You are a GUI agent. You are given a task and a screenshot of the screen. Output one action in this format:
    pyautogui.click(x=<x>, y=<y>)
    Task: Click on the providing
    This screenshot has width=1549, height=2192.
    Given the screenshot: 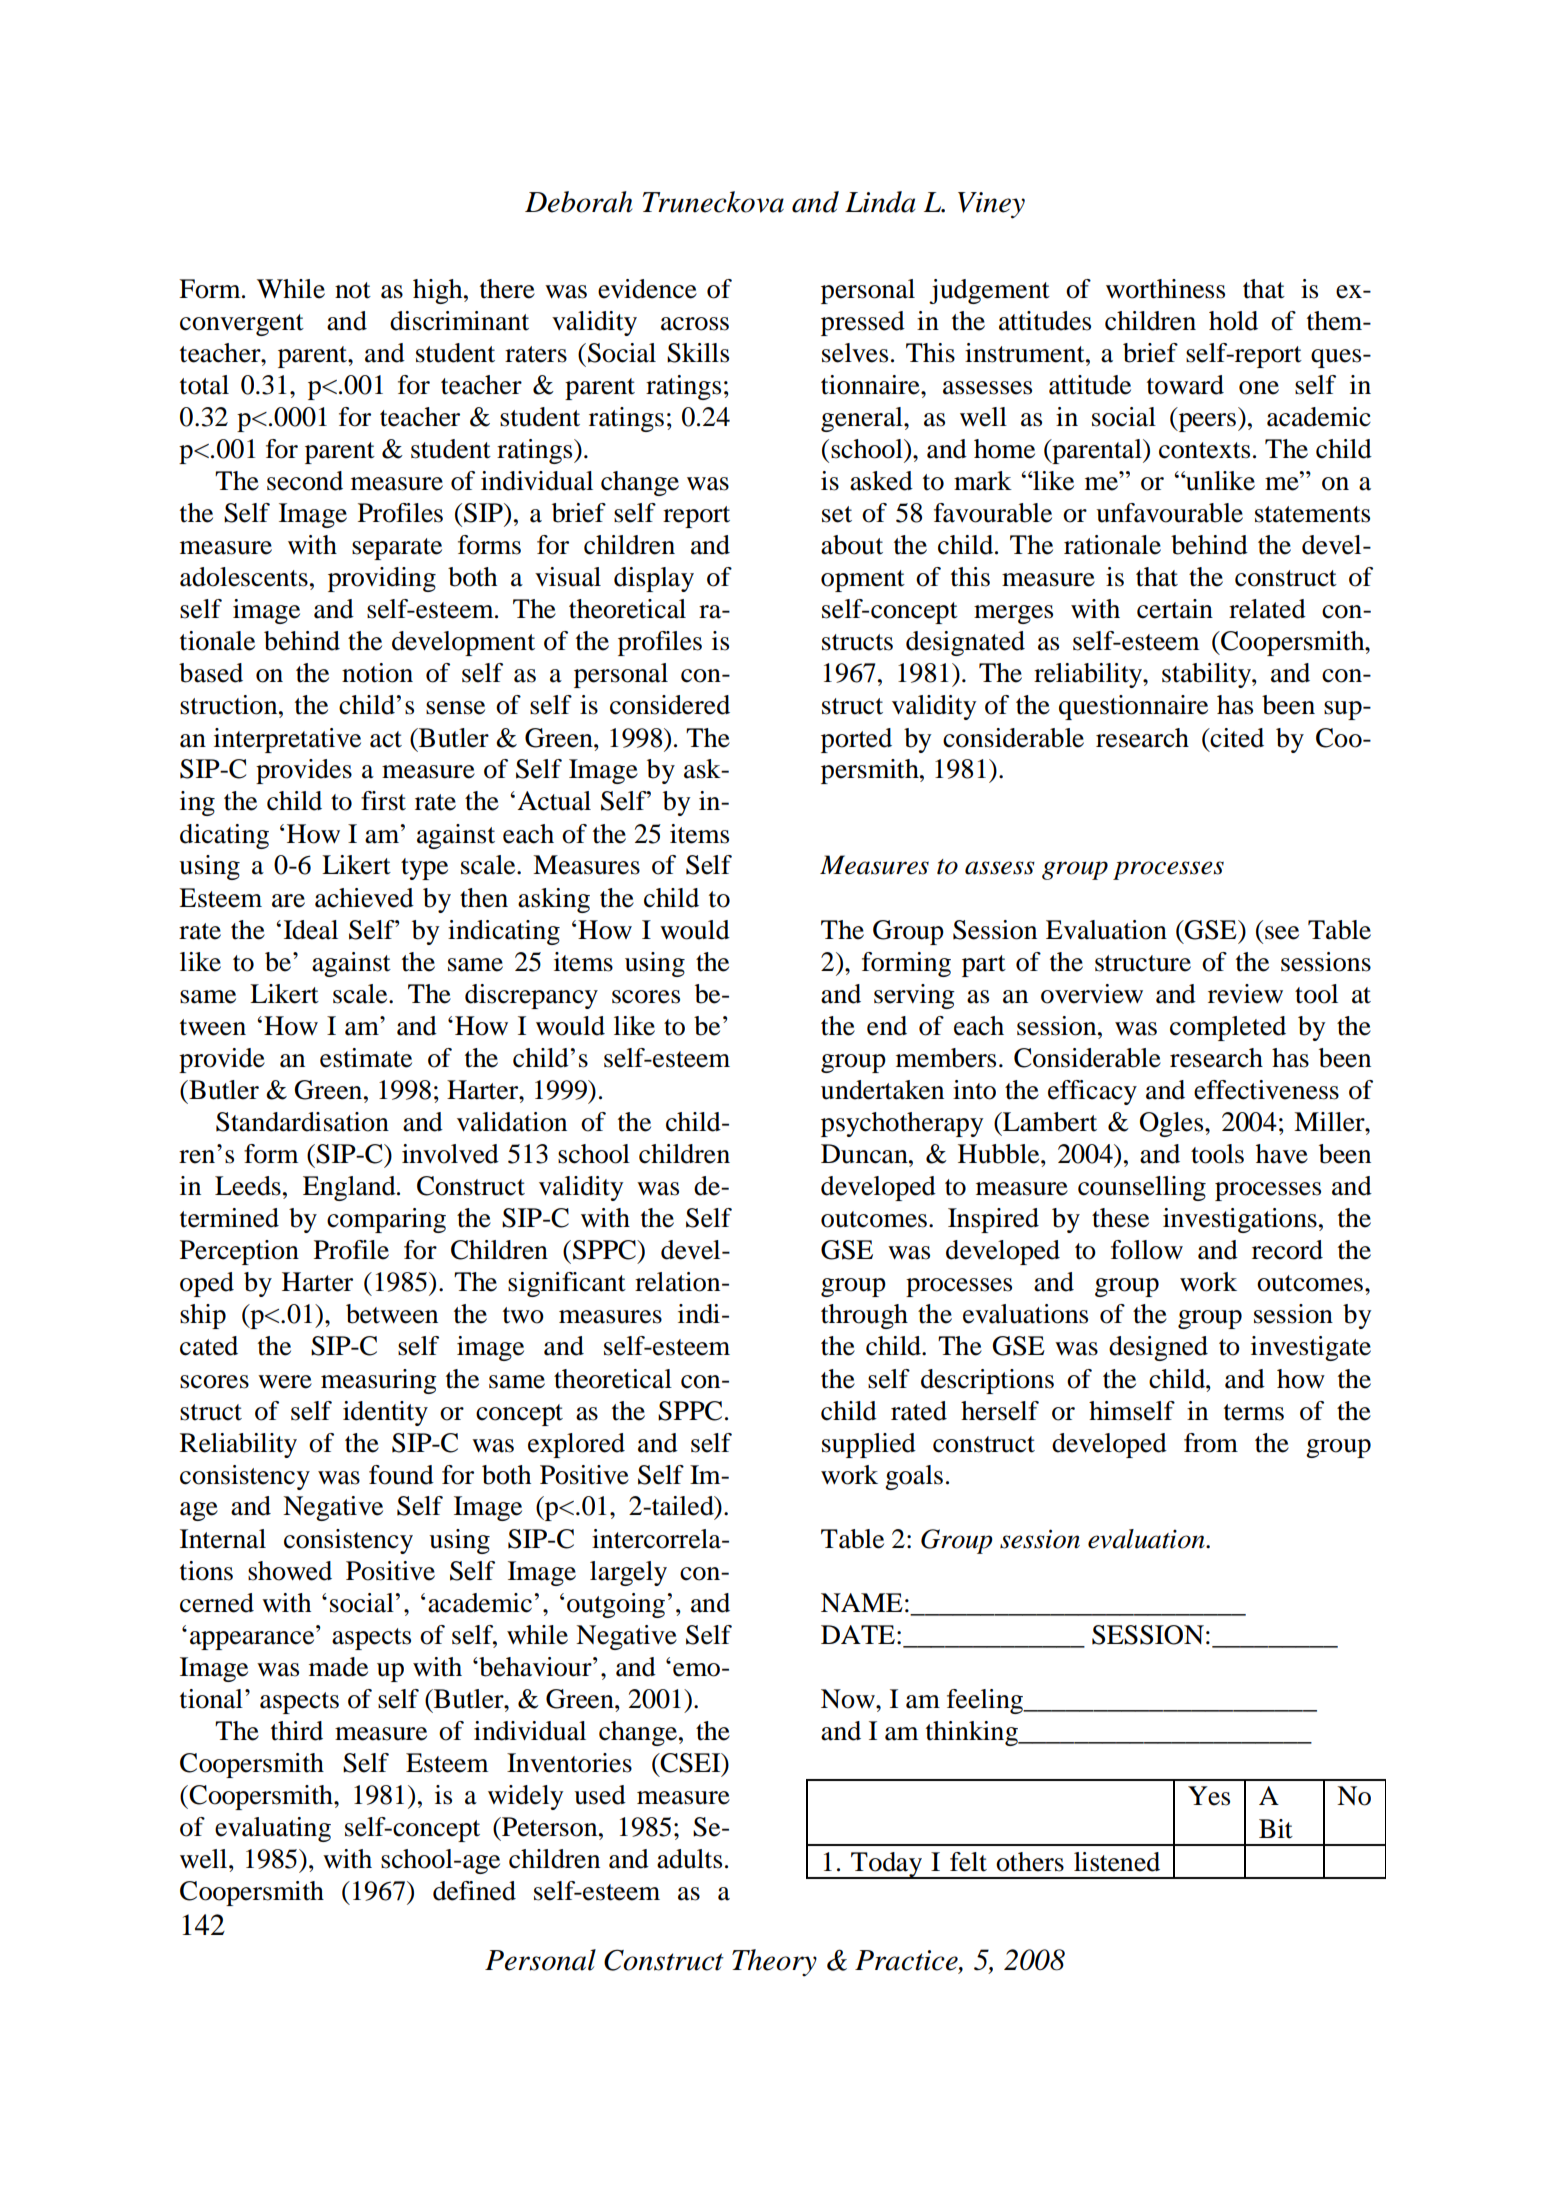 What is the action you would take?
    pyautogui.click(x=382, y=579)
